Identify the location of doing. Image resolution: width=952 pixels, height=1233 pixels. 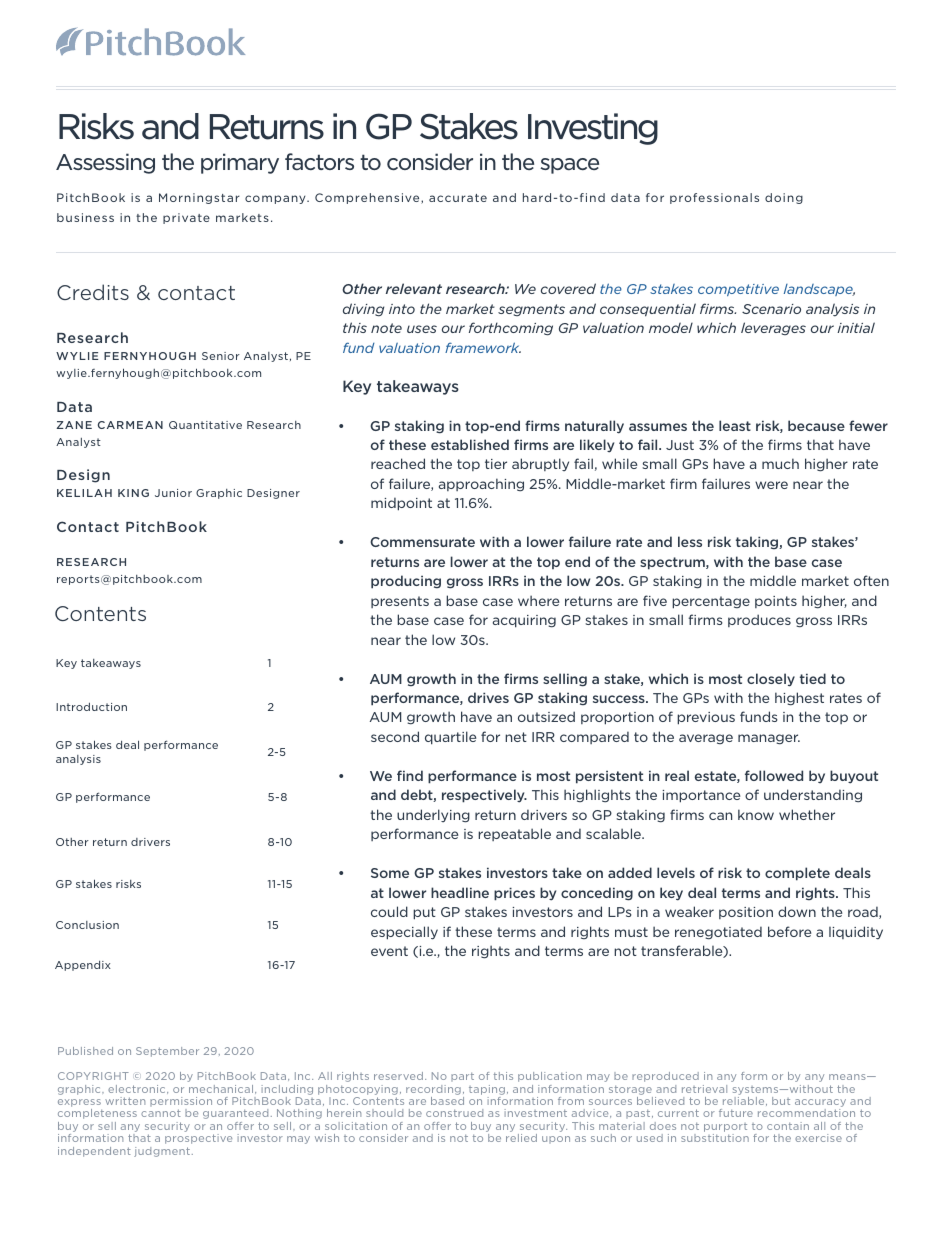
(784, 198).
